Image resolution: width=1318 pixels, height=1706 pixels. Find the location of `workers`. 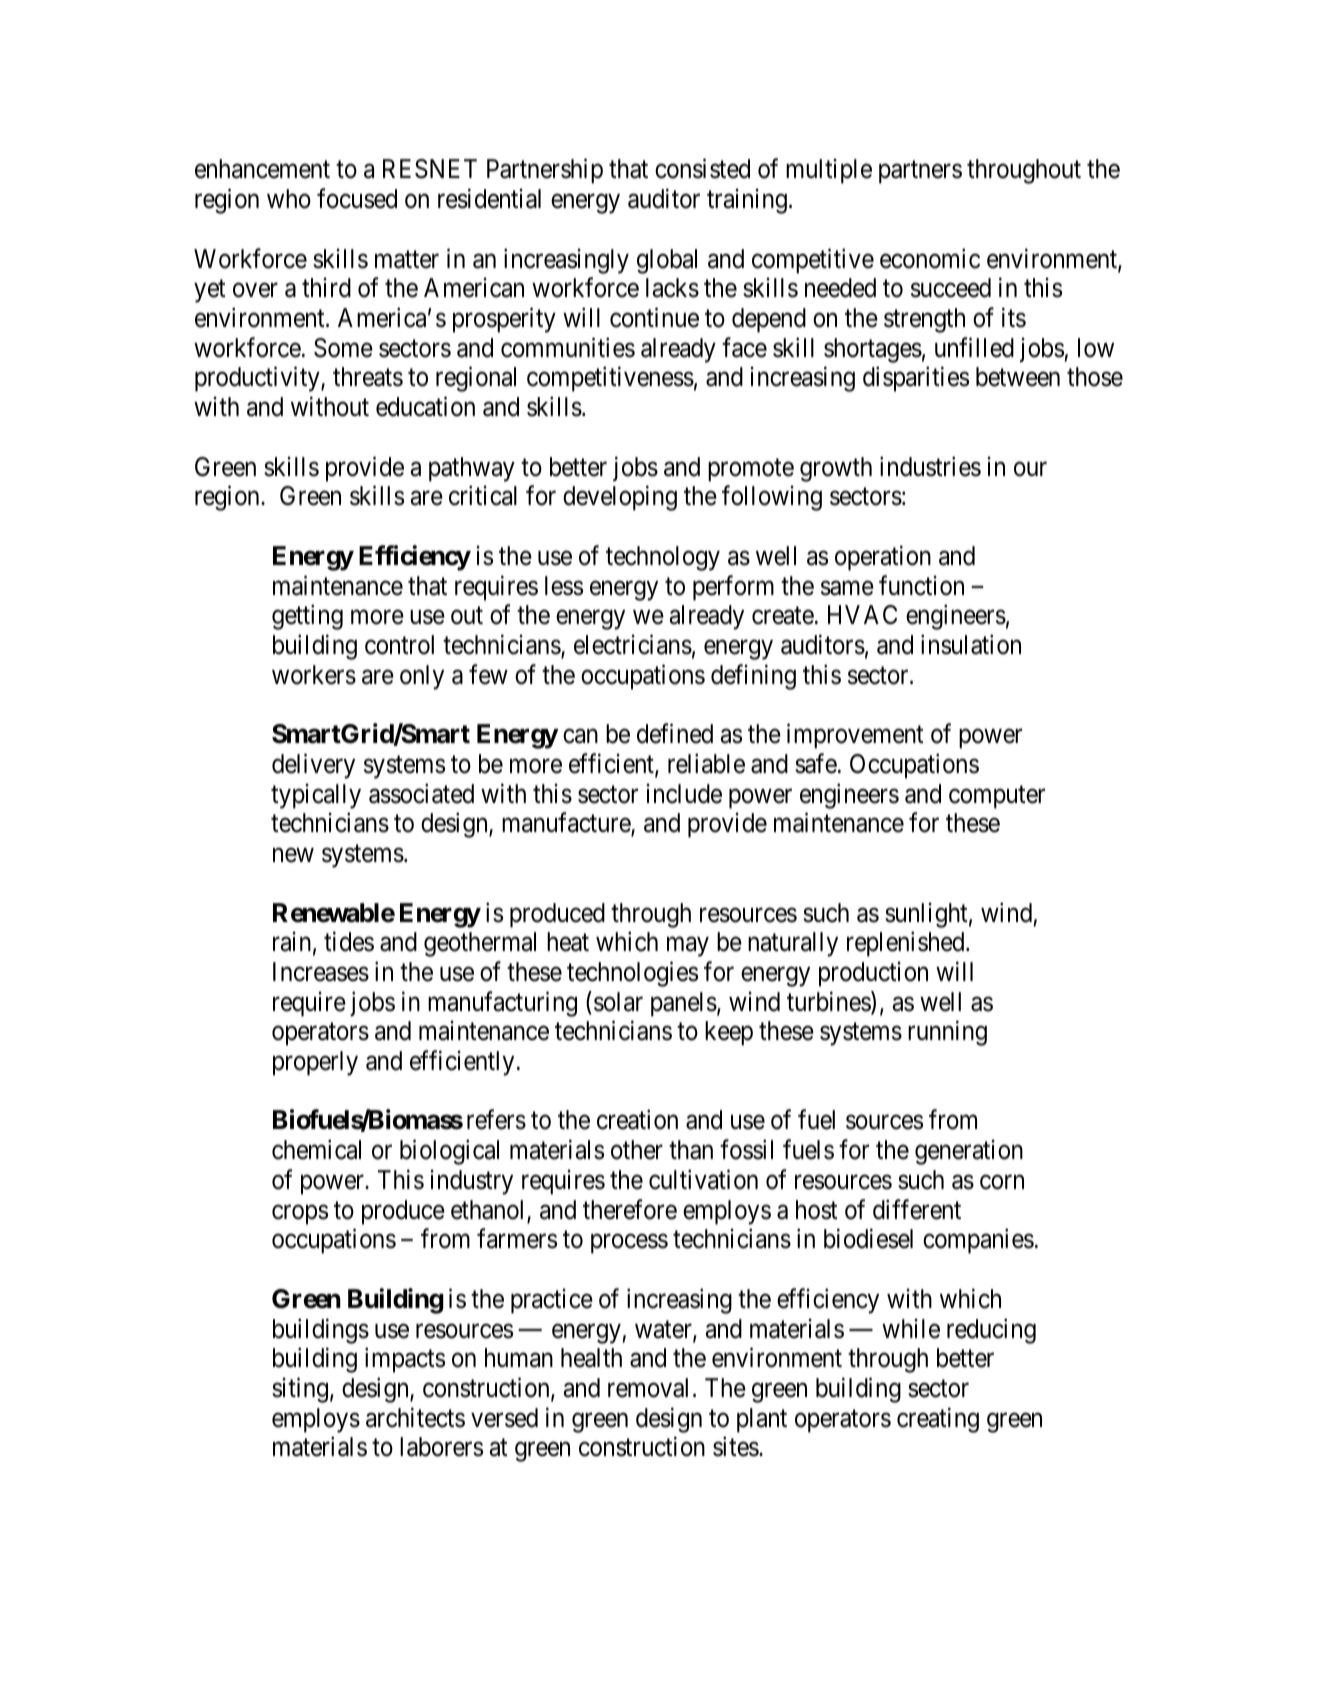

workers is located at coordinates (314, 675).
